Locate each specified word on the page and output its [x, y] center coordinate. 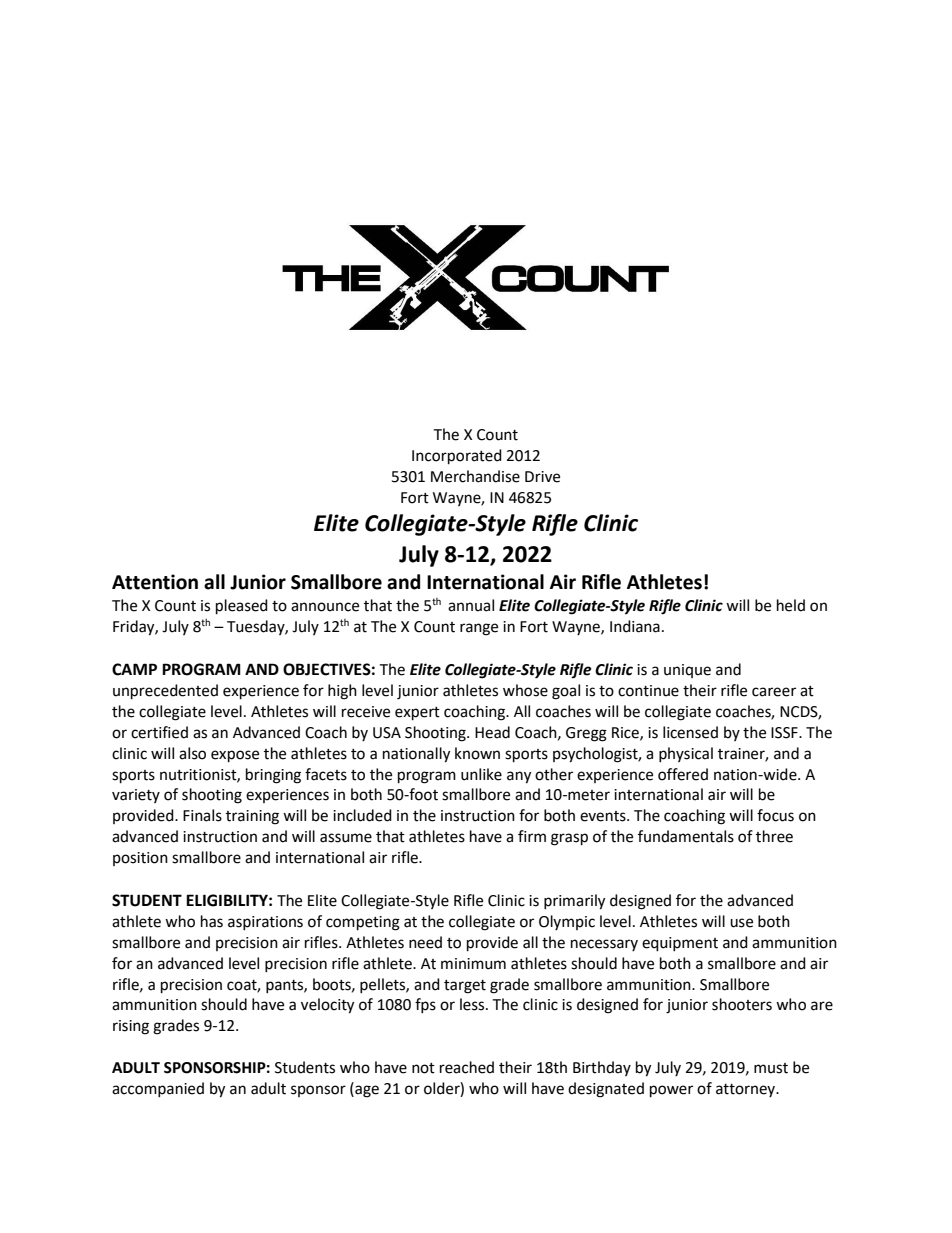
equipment [680, 944]
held [791, 605]
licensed [690, 732]
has [212, 921]
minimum [473, 964]
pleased [242, 607]
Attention [155, 582]
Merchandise [475, 476]
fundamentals [686, 836]
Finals [202, 815]
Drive [542, 477]
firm [532, 836]
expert [417, 714]
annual [471, 605]
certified [159, 732]
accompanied [158, 1089]
